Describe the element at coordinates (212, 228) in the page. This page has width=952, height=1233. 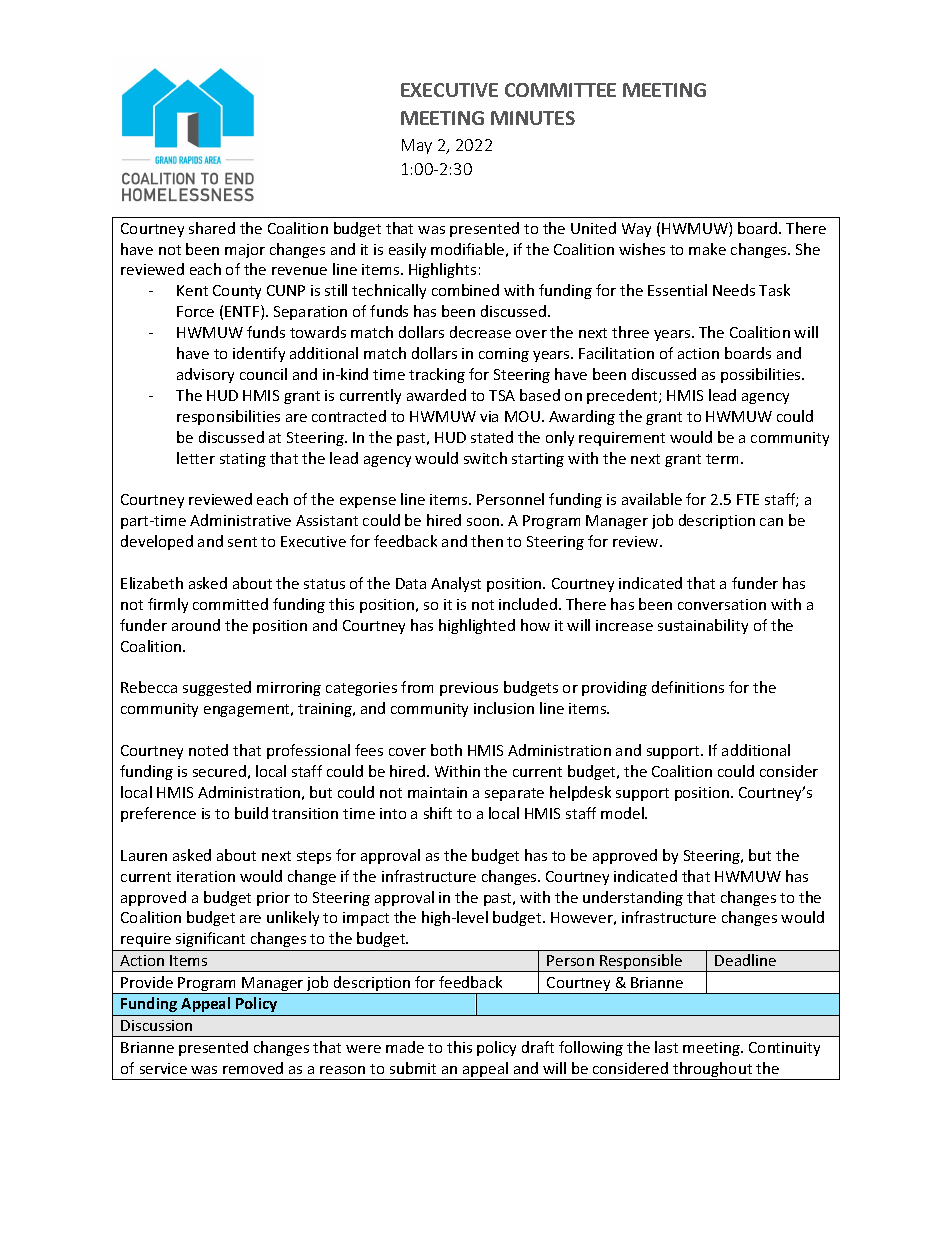
I see `shared` at that location.
